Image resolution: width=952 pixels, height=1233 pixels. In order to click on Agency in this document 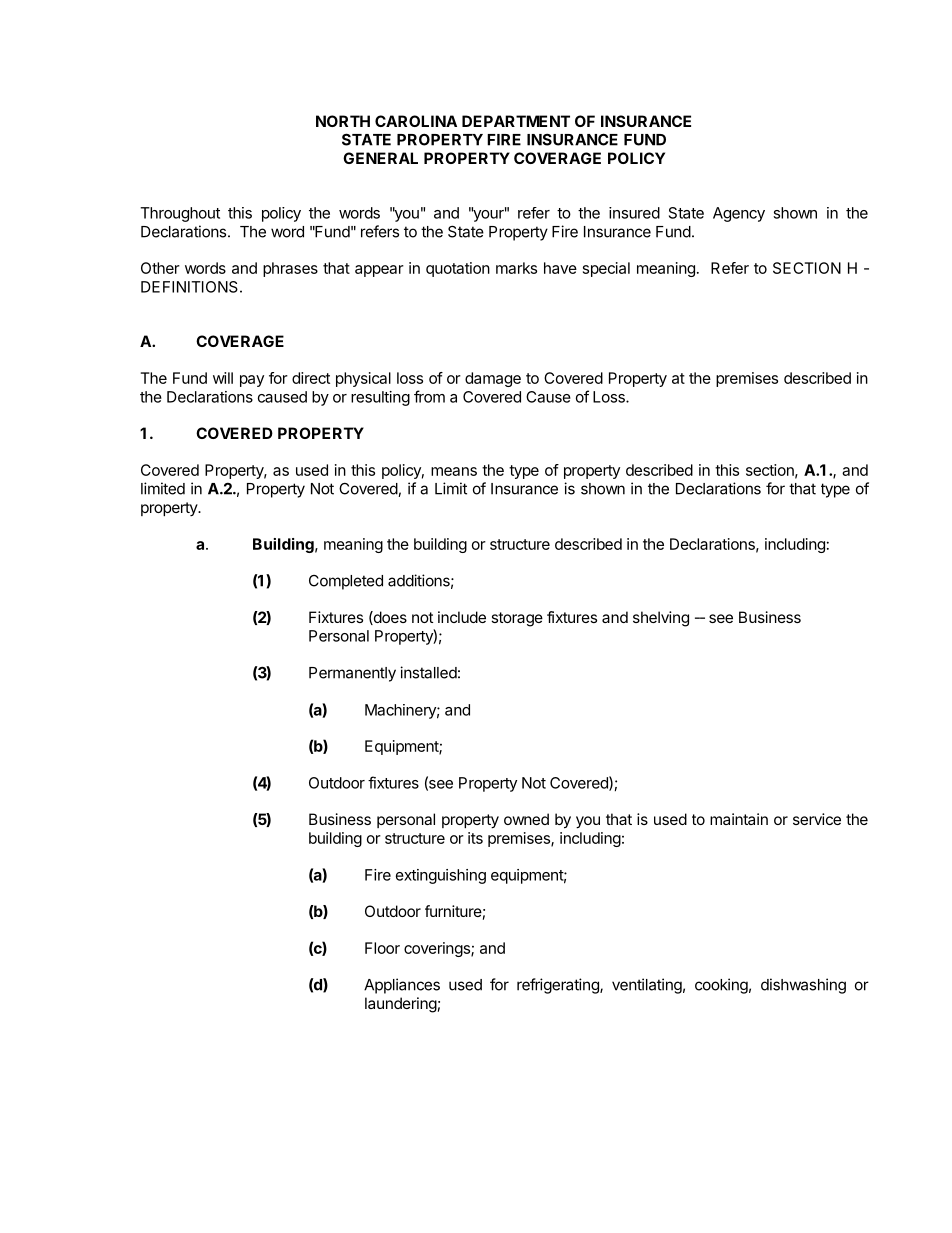, I will do `click(739, 214)`.
